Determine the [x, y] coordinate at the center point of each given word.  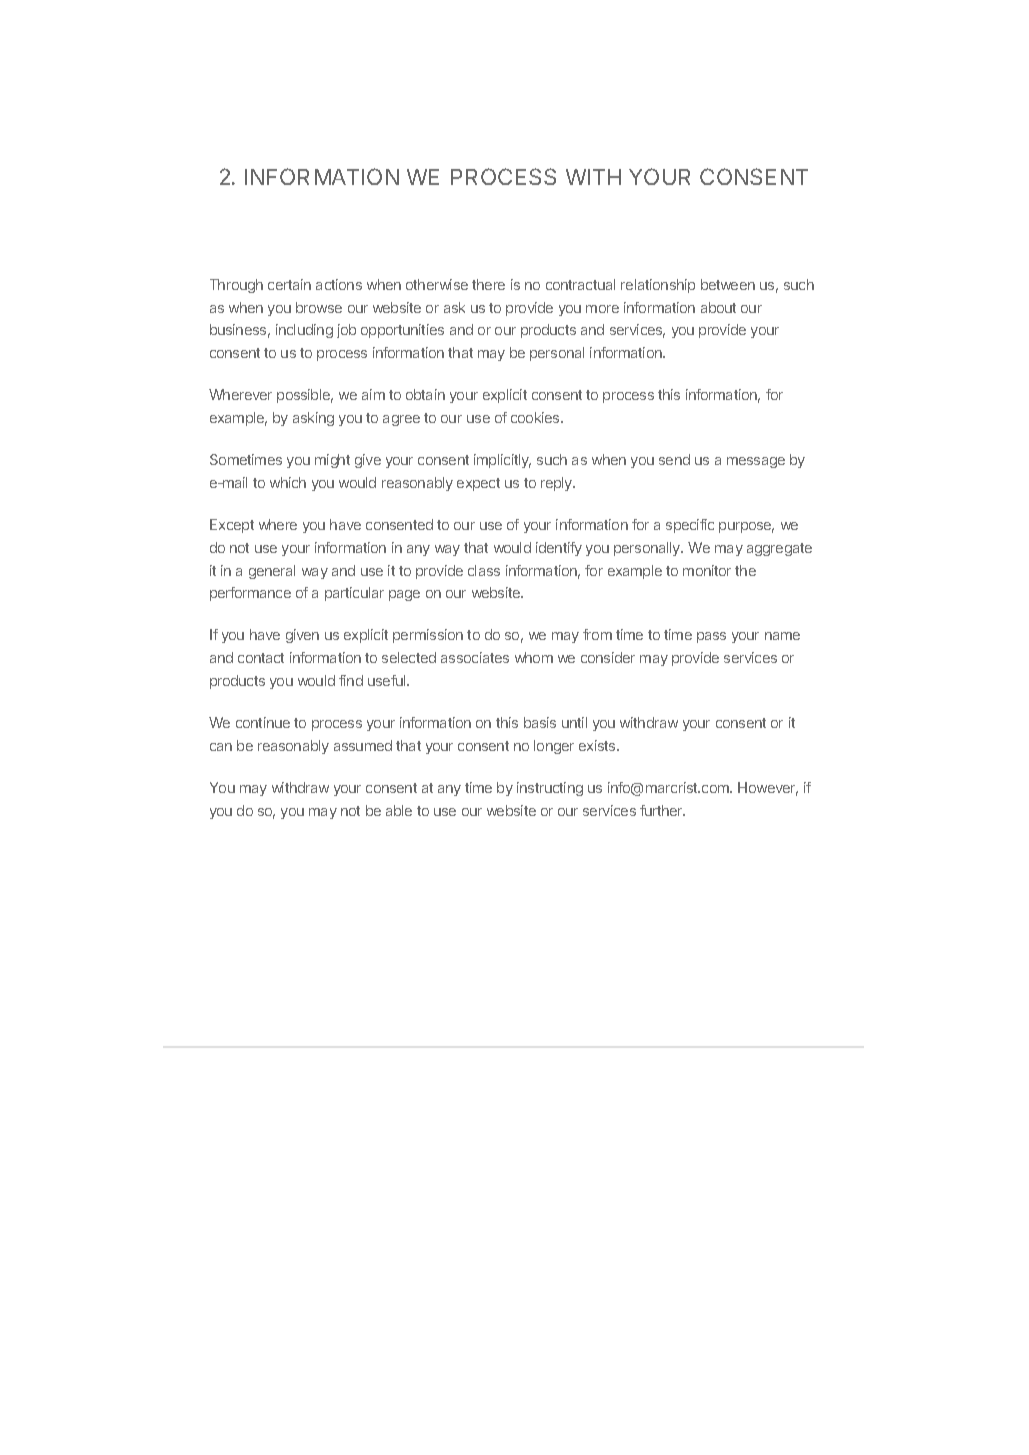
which [288, 482]
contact [261, 658]
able [399, 810]
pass [711, 637]
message [756, 462]
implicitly [502, 461]
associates [475, 657]
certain [289, 284]
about [718, 307]
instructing [550, 789]
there [488, 284]
